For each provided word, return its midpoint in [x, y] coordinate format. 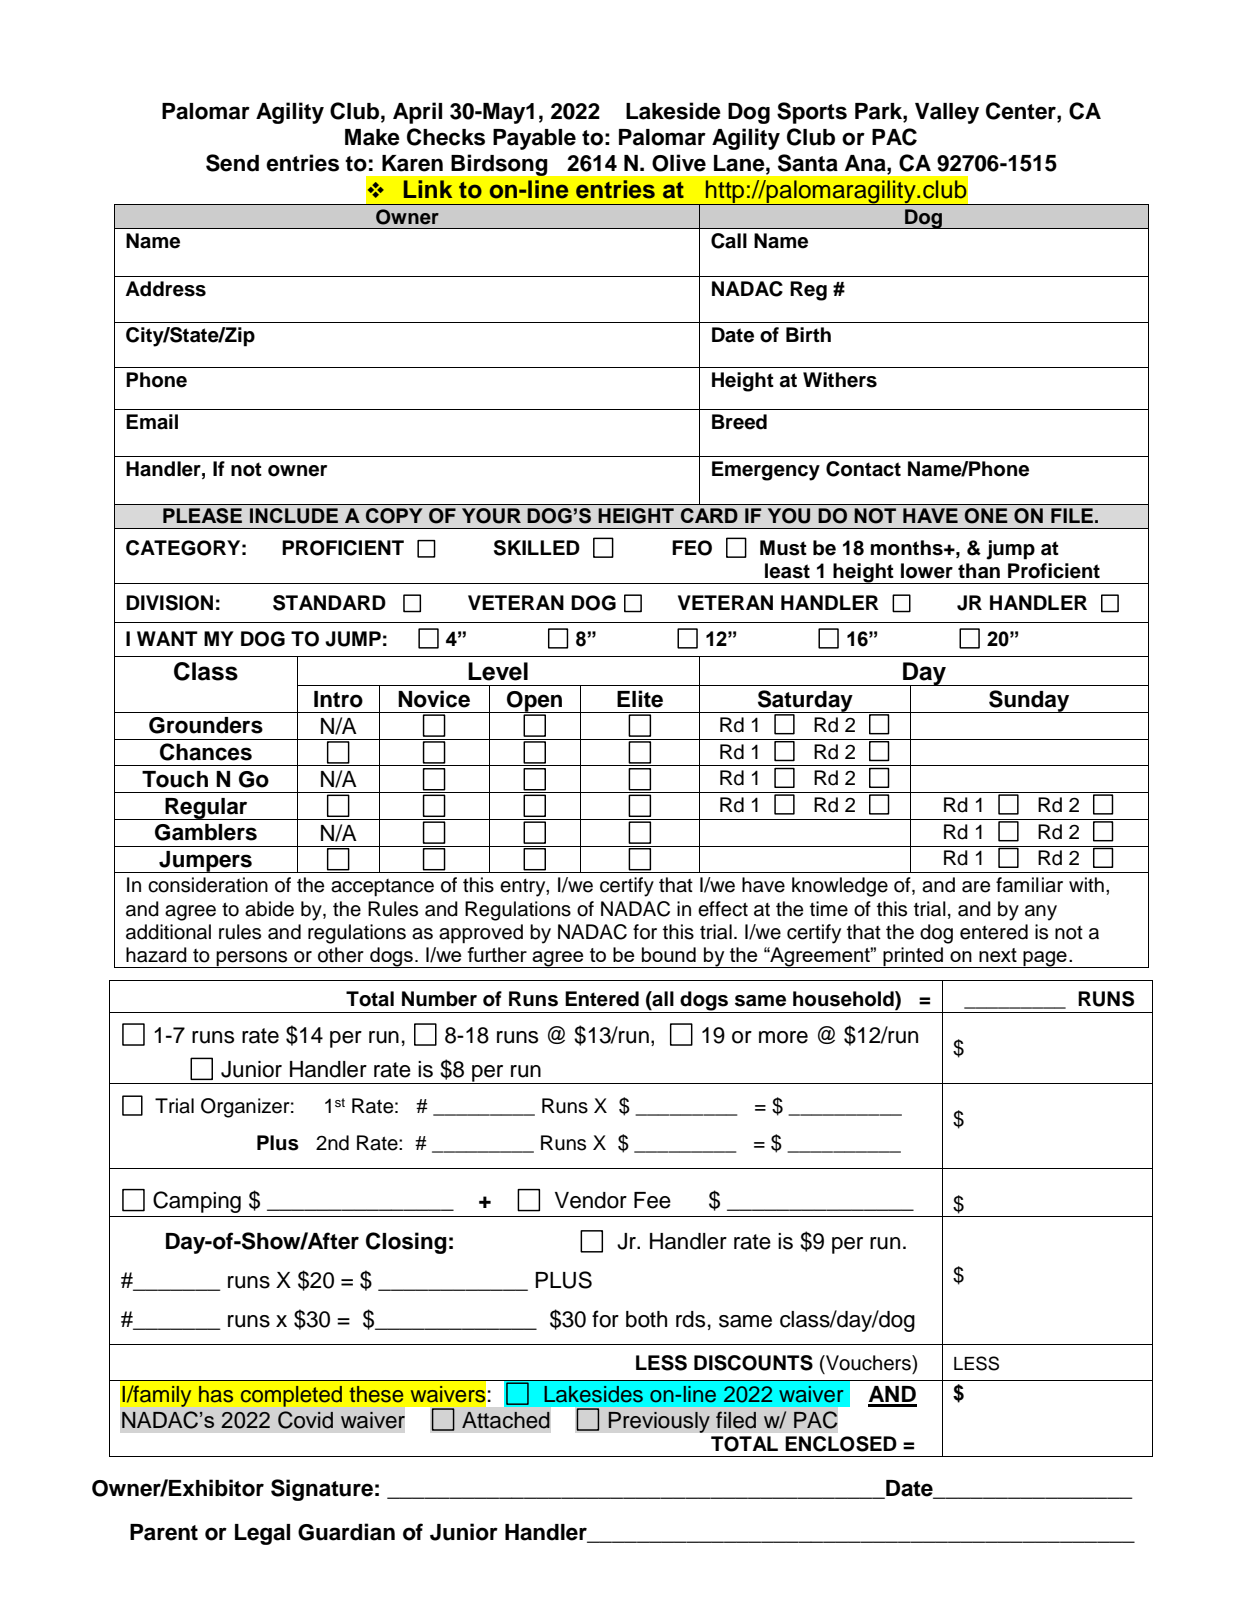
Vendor [591, 1200]
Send [232, 163]
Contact [863, 469]
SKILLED [537, 548]
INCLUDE [294, 516]
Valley [947, 113]
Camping [197, 1202]
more [783, 1037]
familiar [1029, 885]
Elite [640, 699]
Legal [262, 1534]
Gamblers [206, 832]
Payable [534, 139]
